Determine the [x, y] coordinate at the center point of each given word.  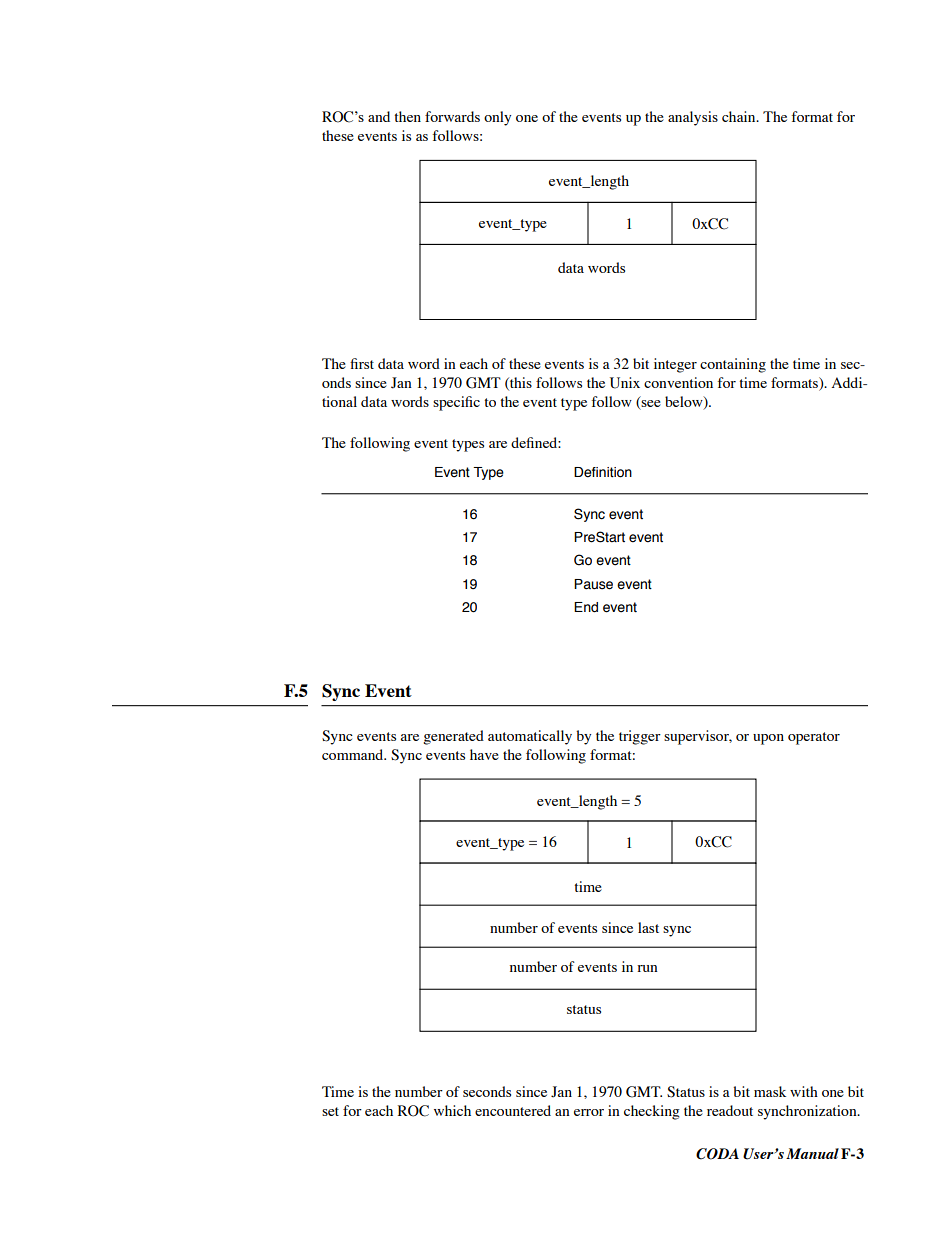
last [648, 927]
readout [730, 1110]
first [362, 363]
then [407, 116]
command [354, 754]
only [497, 118]
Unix [625, 383]
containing [733, 365]
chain [740, 116]
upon [768, 739]
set [330, 1111]
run [647, 968]
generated [453, 737]
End [586, 607]
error [589, 1112]
